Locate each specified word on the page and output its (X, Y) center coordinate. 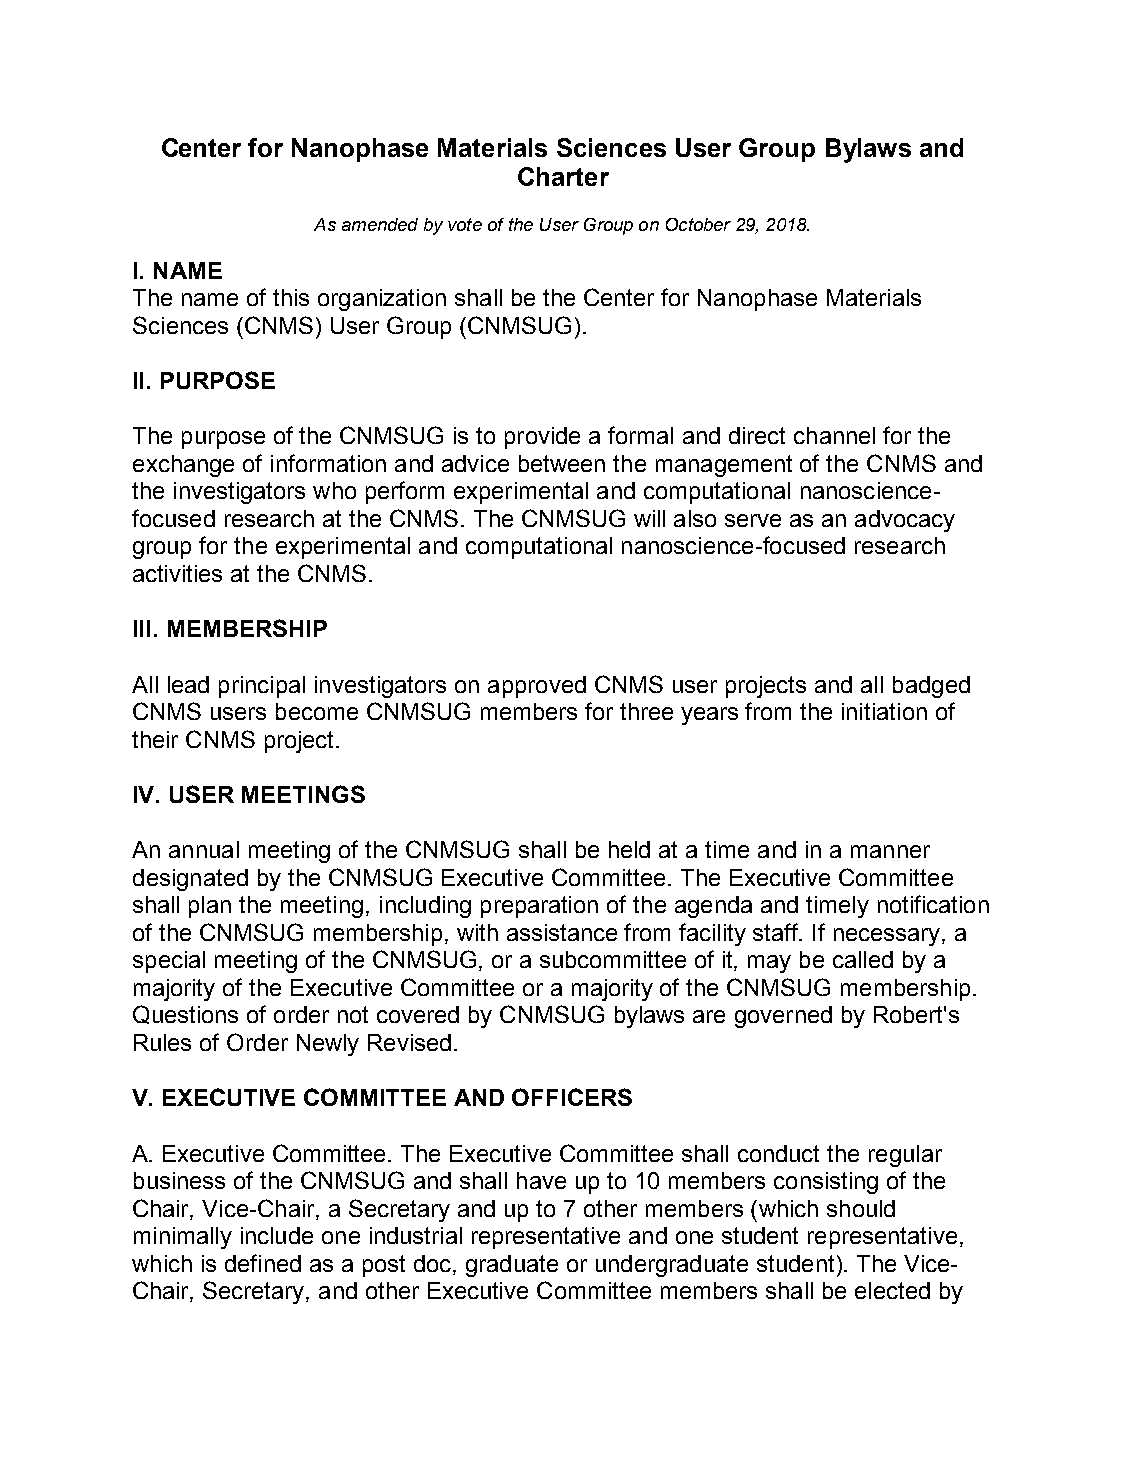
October (698, 224)
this (291, 297)
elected (892, 1290)
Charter (563, 176)
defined (263, 1263)
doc (434, 1263)
